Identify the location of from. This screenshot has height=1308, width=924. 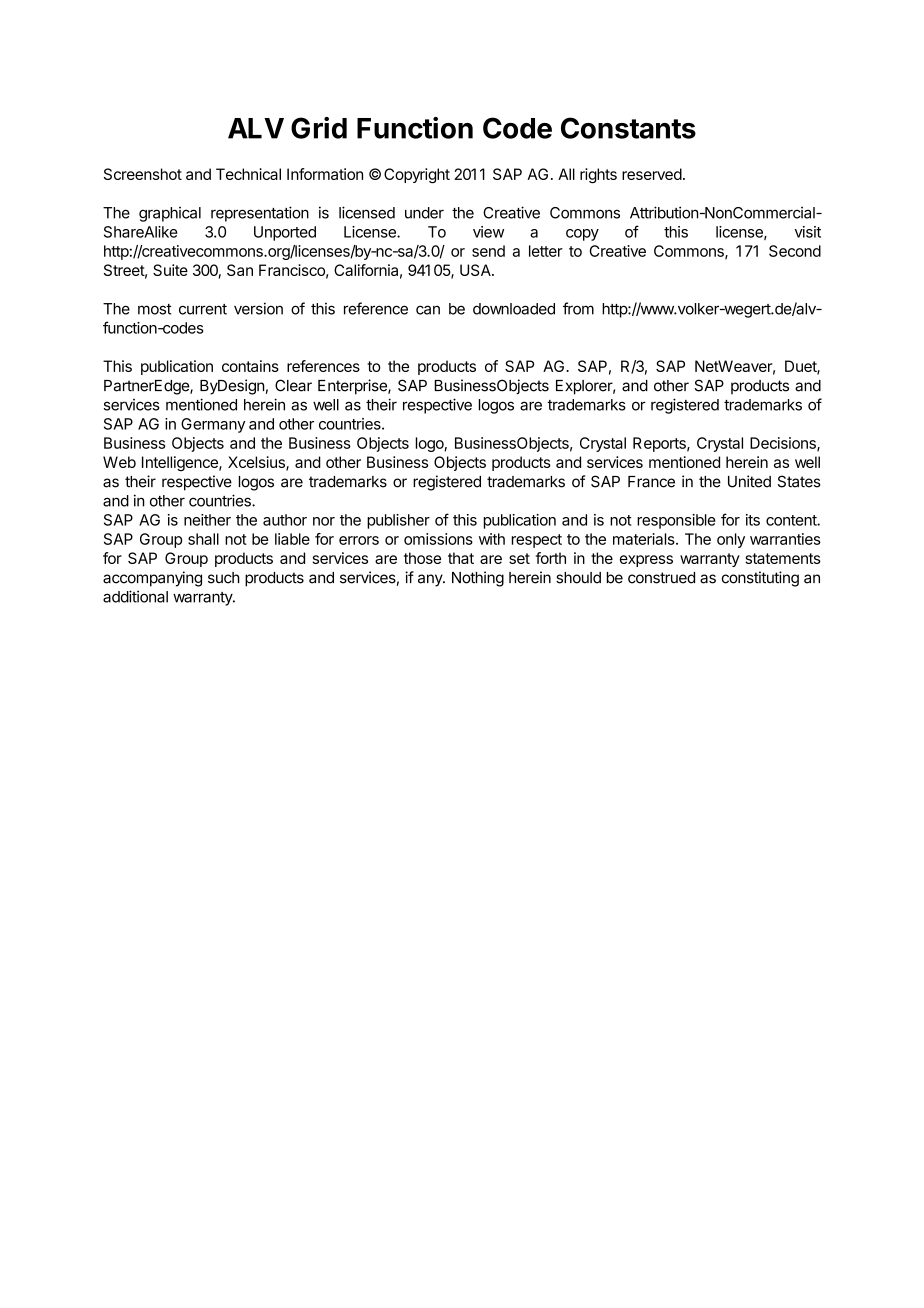
(578, 308).
